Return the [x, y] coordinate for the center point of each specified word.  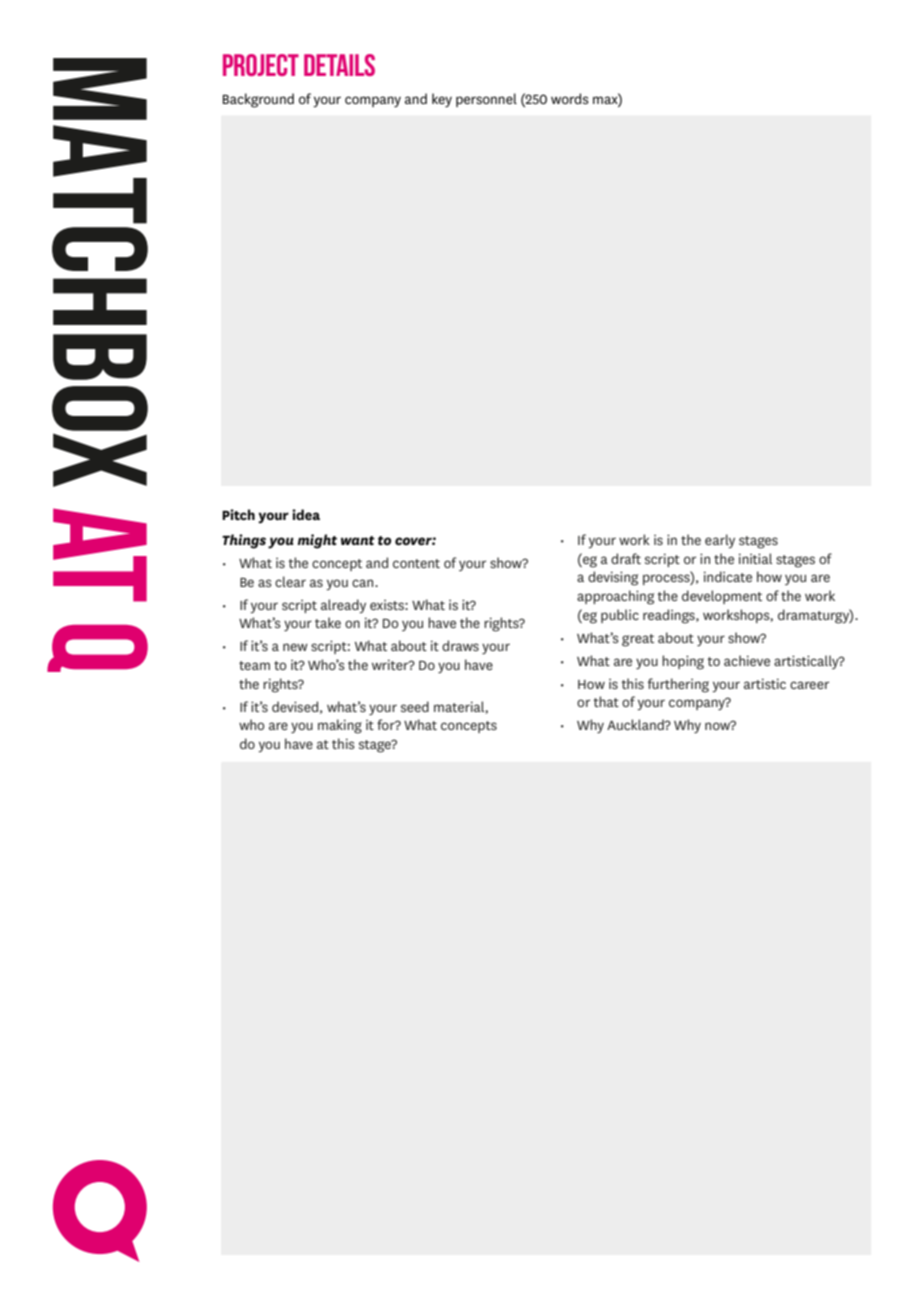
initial [755, 558]
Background [258, 100]
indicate [728, 576]
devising [613, 578]
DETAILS [339, 65]
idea [306, 514]
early [720, 541]
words [570, 98]
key [442, 100]
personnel [486, 100]
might [317, 541]
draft [626, 558]
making [340, 726]
